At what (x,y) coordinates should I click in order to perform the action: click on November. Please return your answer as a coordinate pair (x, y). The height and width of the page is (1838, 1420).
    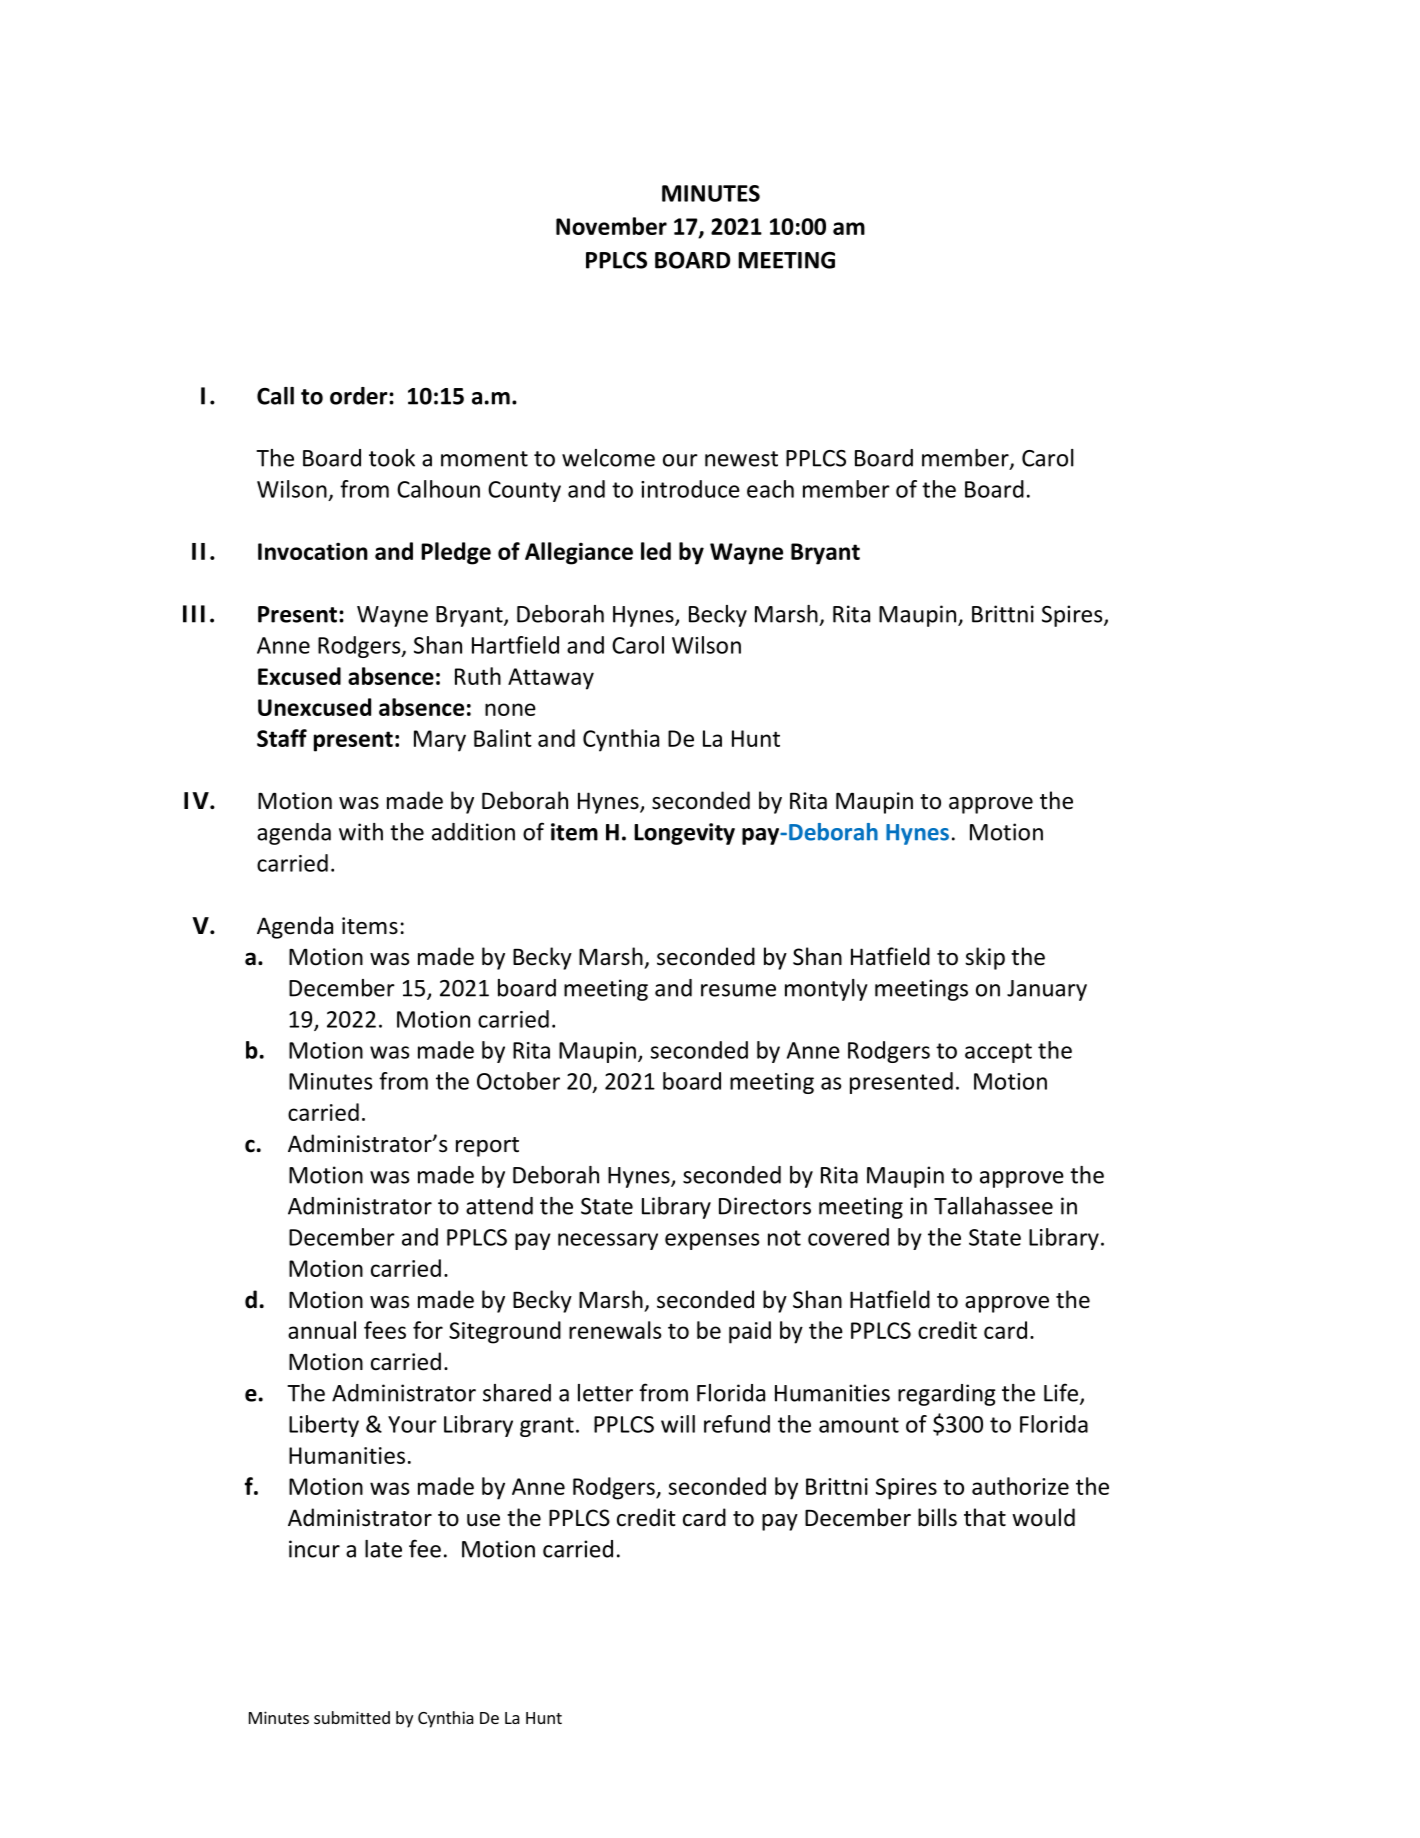
    Looking at the image, I should click on (611, 226).
